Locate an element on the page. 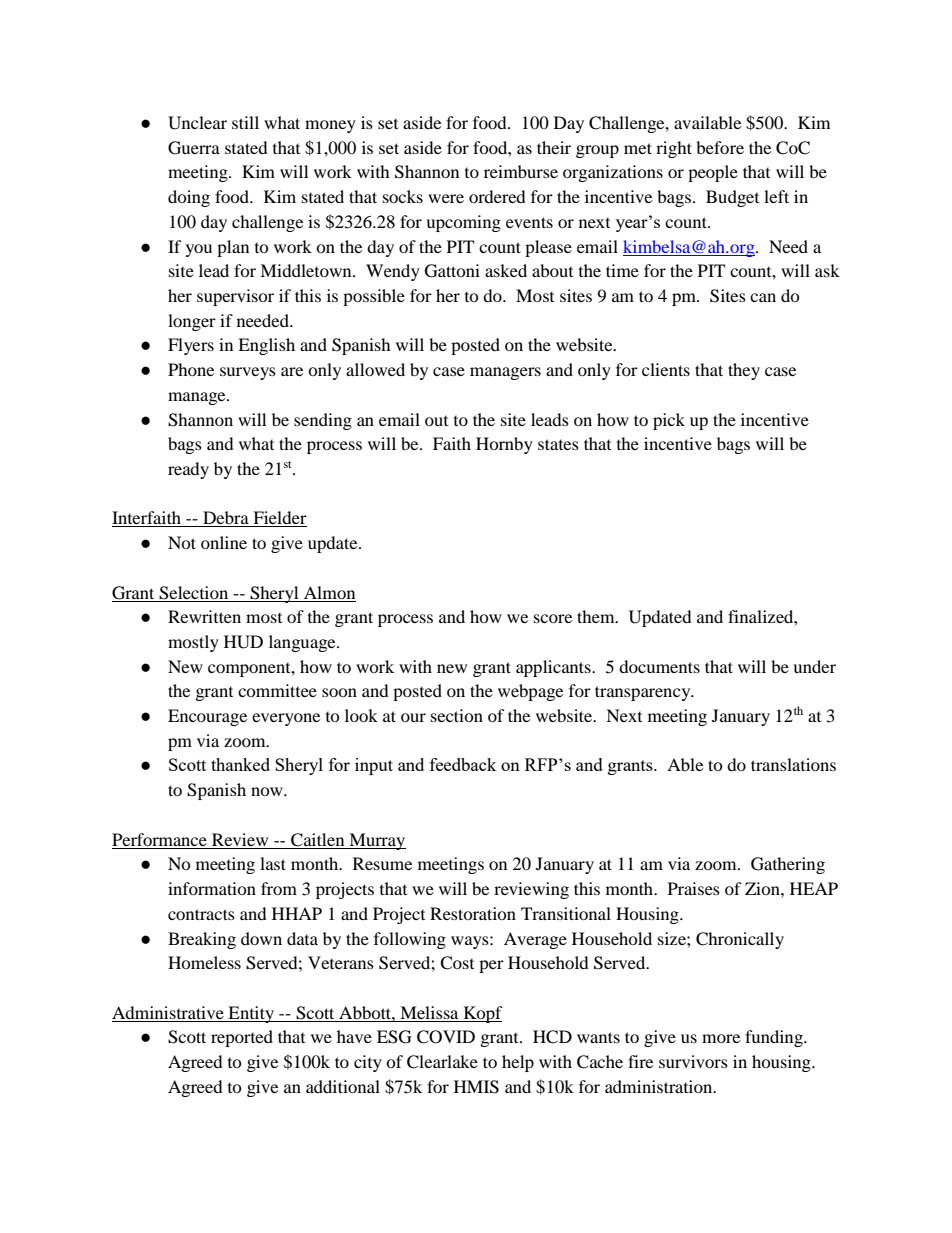 The width and height of the document is (952, 1233). help is located at coordinates (518, 1063).
